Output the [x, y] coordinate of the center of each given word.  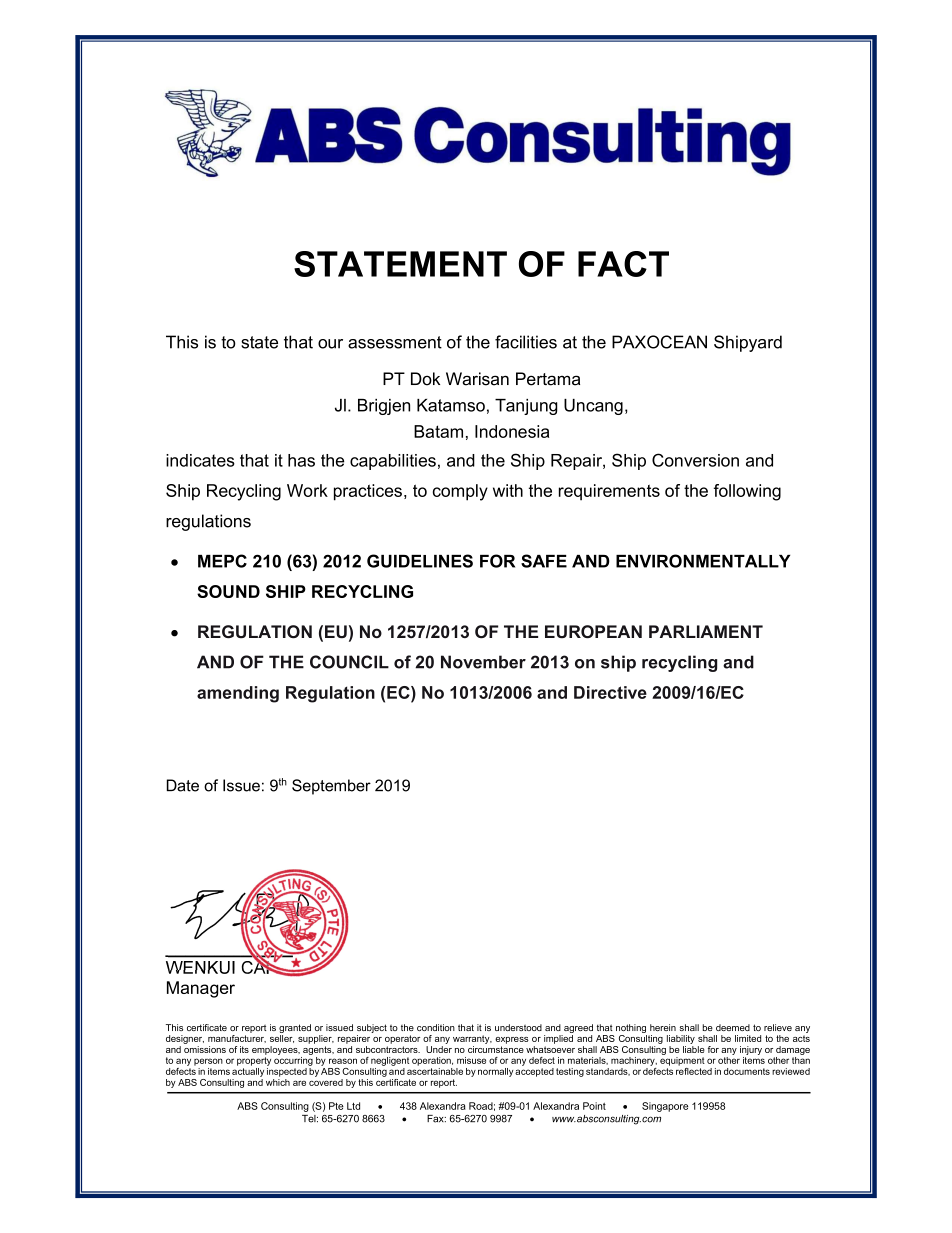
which [278, 1081]
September [331, 787]
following [747, 492]
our [330, 344]
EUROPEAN [593, 631]
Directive [610, 692]
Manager [201, 989]
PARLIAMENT [706, 631]
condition [436, 1027]
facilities [526, 342]
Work [307, 490]
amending [238, 694]
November [483, 662]
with [508, 490]
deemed [733, 1027]
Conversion [695, 460]
